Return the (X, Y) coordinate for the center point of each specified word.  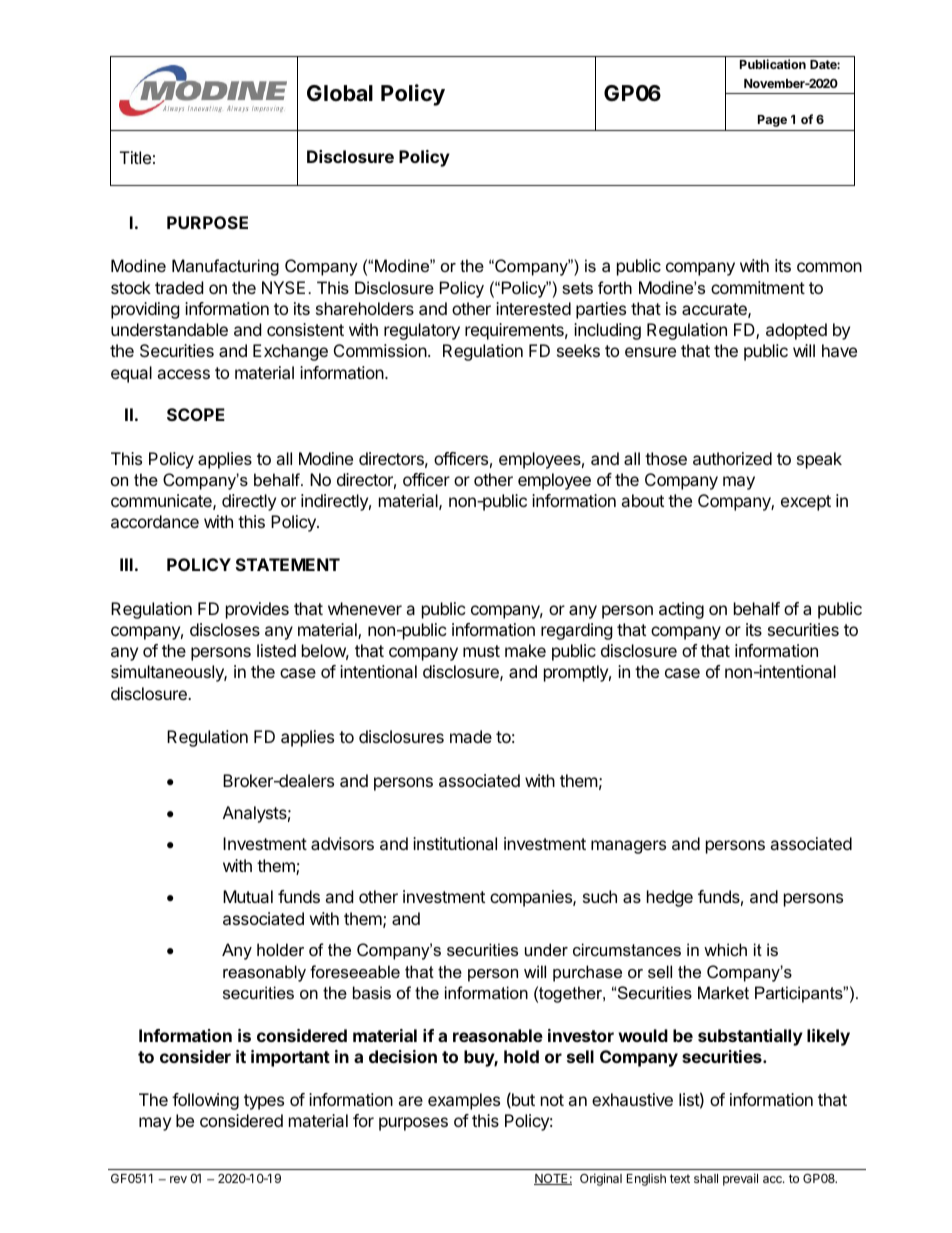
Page (772, 121)
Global (340, 93)
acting (681, 610)
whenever (365, 608)
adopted (796, 331)
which (725, 949)
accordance (155, 521)
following (205, 1101)
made (471, 736)
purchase (587, 973)
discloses (225, 629)
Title (135, 157)
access (183, 374)
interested (533, 308)
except (806, 503)
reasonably (264, 973)
